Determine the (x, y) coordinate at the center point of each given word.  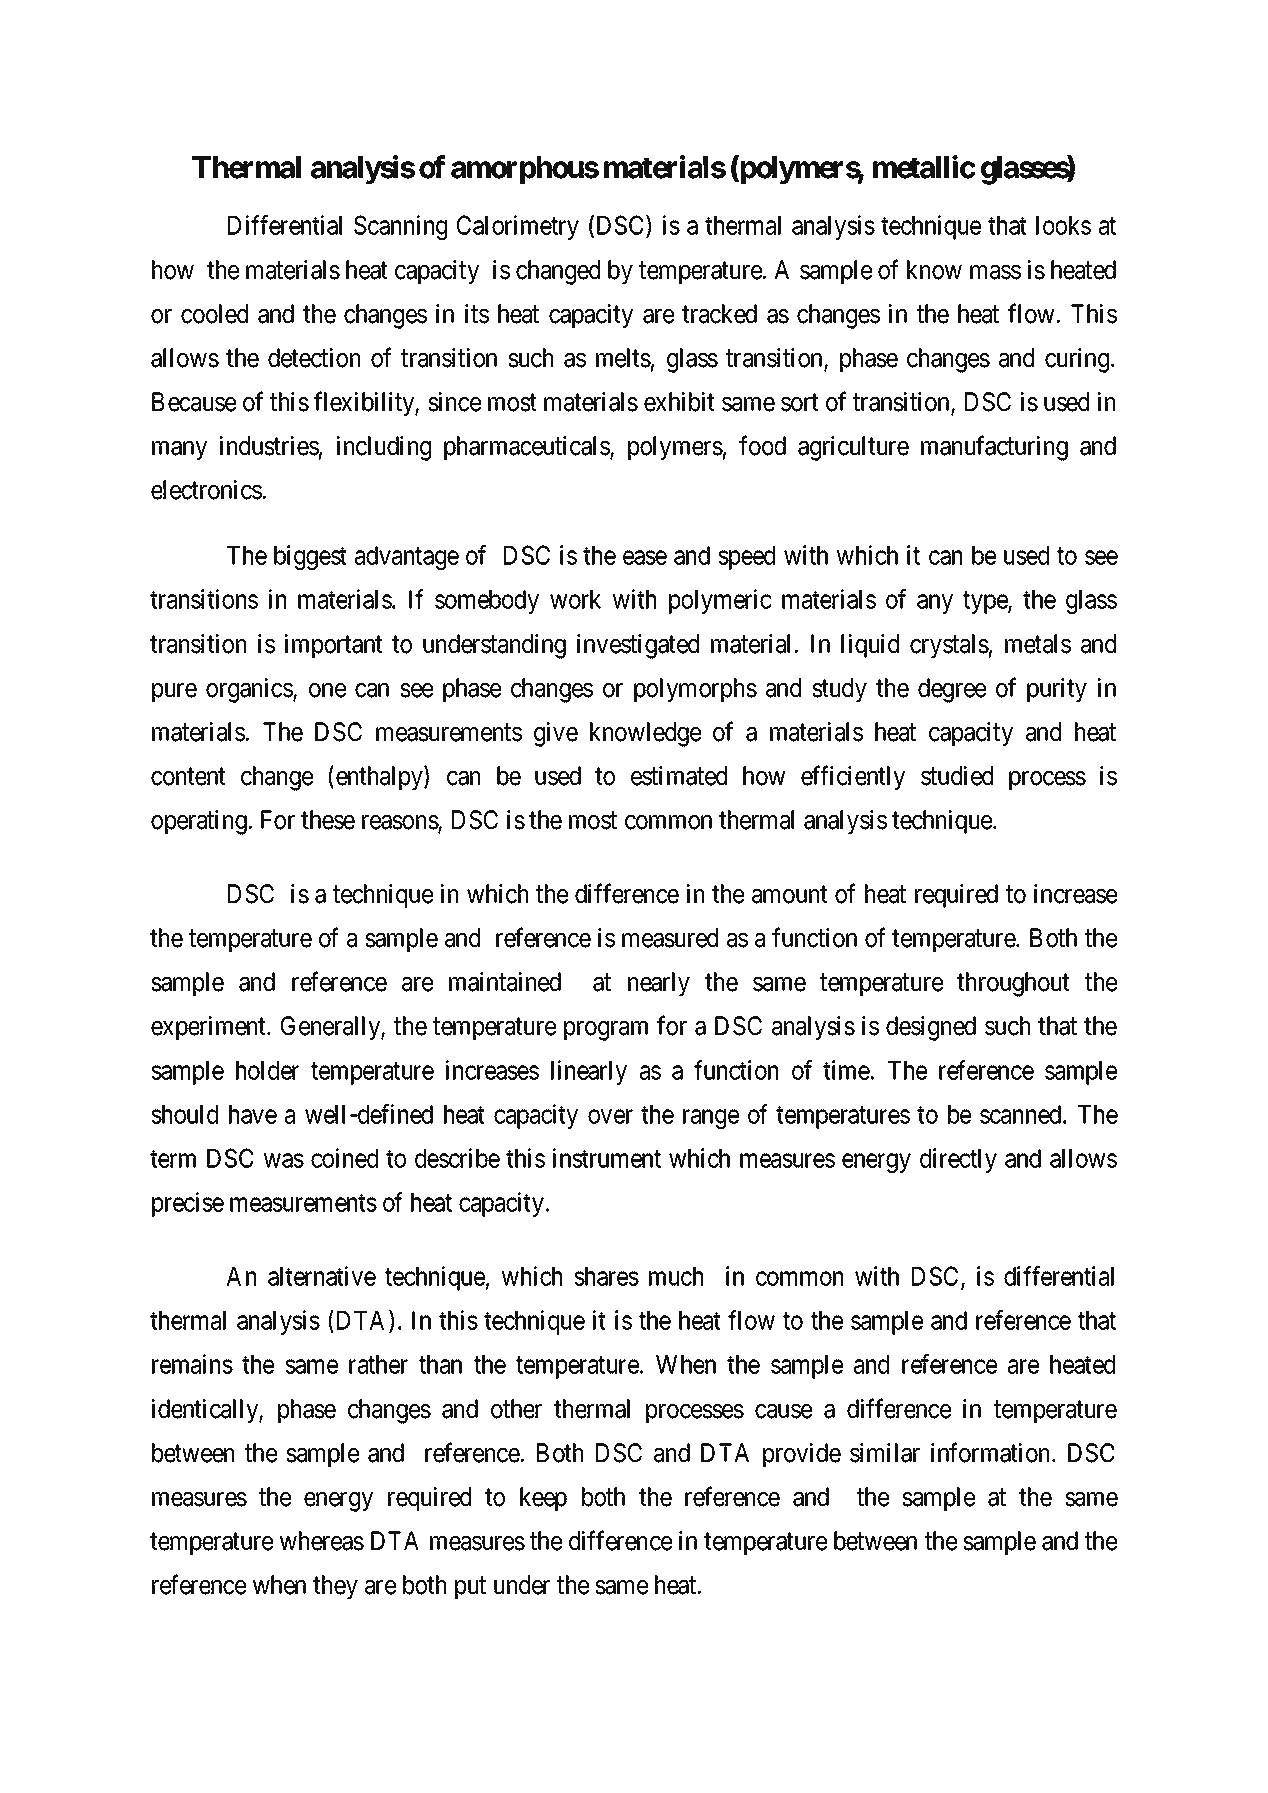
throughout (1013, 984)
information (992, 1452)
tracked (719, 314)
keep (543, 1499)
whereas (322, 1541)
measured (670, 938)
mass (995, 272)
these (328, 820)
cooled (214, 314)
